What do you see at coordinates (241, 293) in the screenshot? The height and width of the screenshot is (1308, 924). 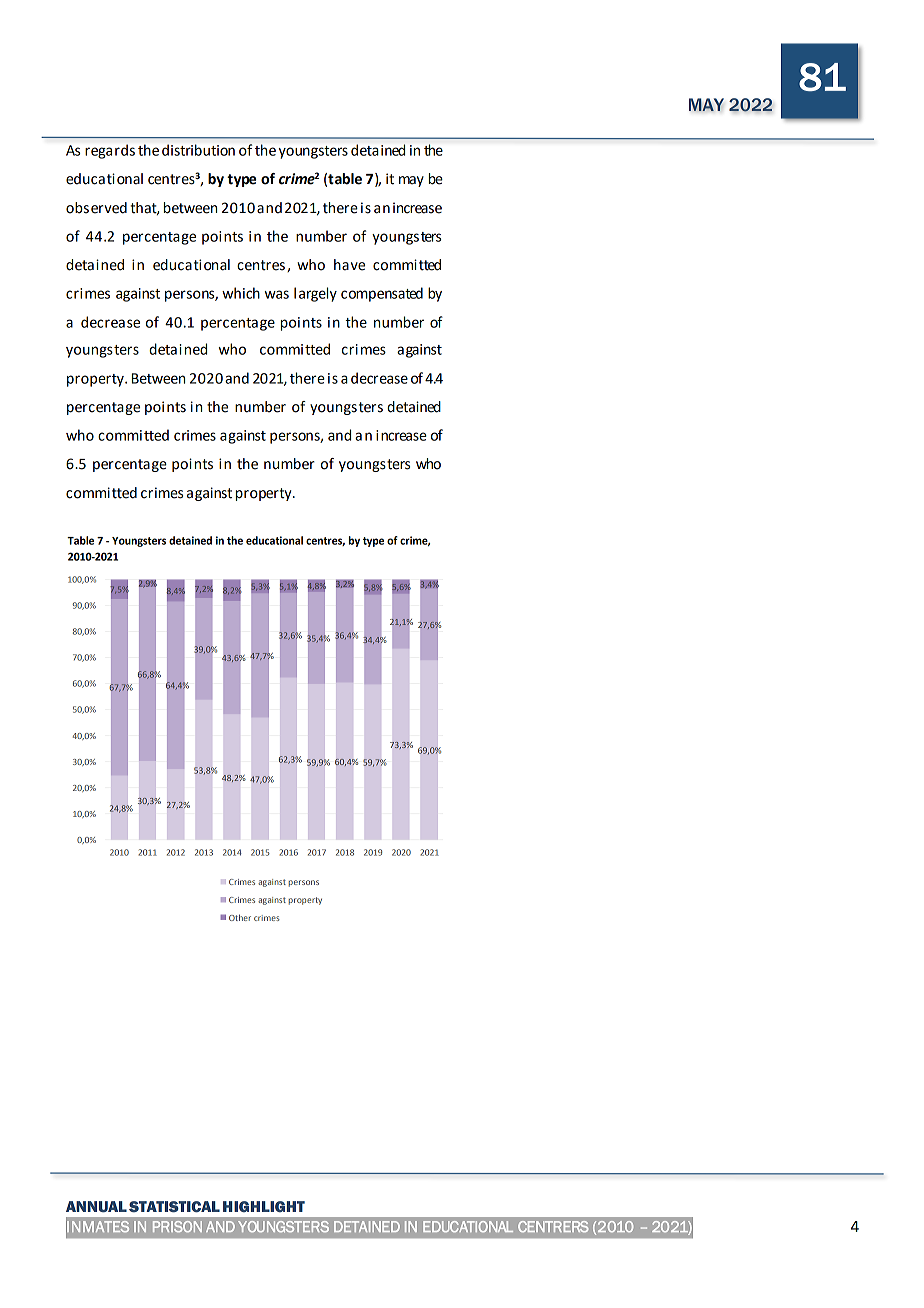 I see `which` at bounding box center [241, 293].
